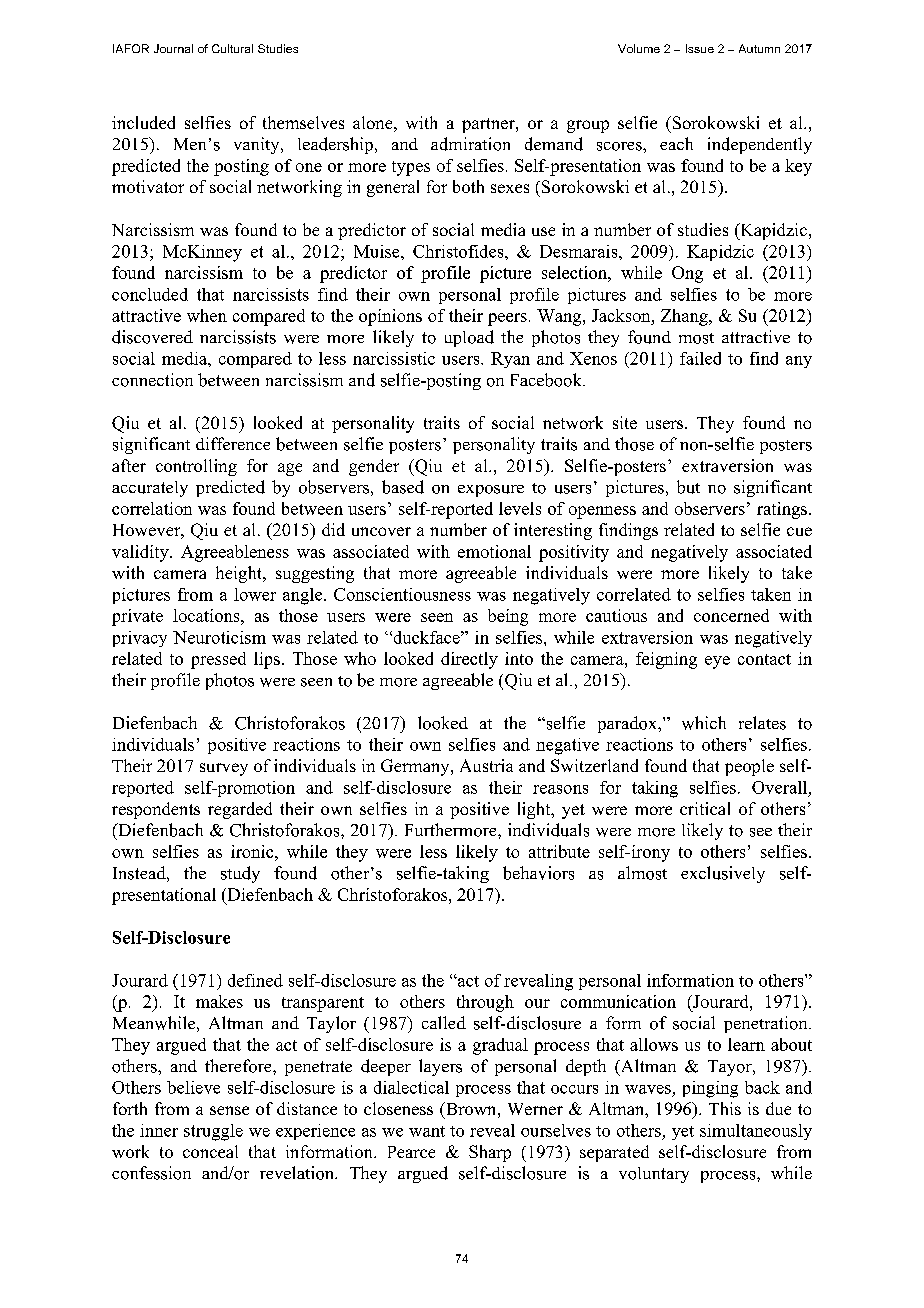 Image resolution: width=924 pixels, height=1308 pixels. What do you see at coordinates (700, 48) in the image?
I see `Issue` at bounding box center [700, 48].
